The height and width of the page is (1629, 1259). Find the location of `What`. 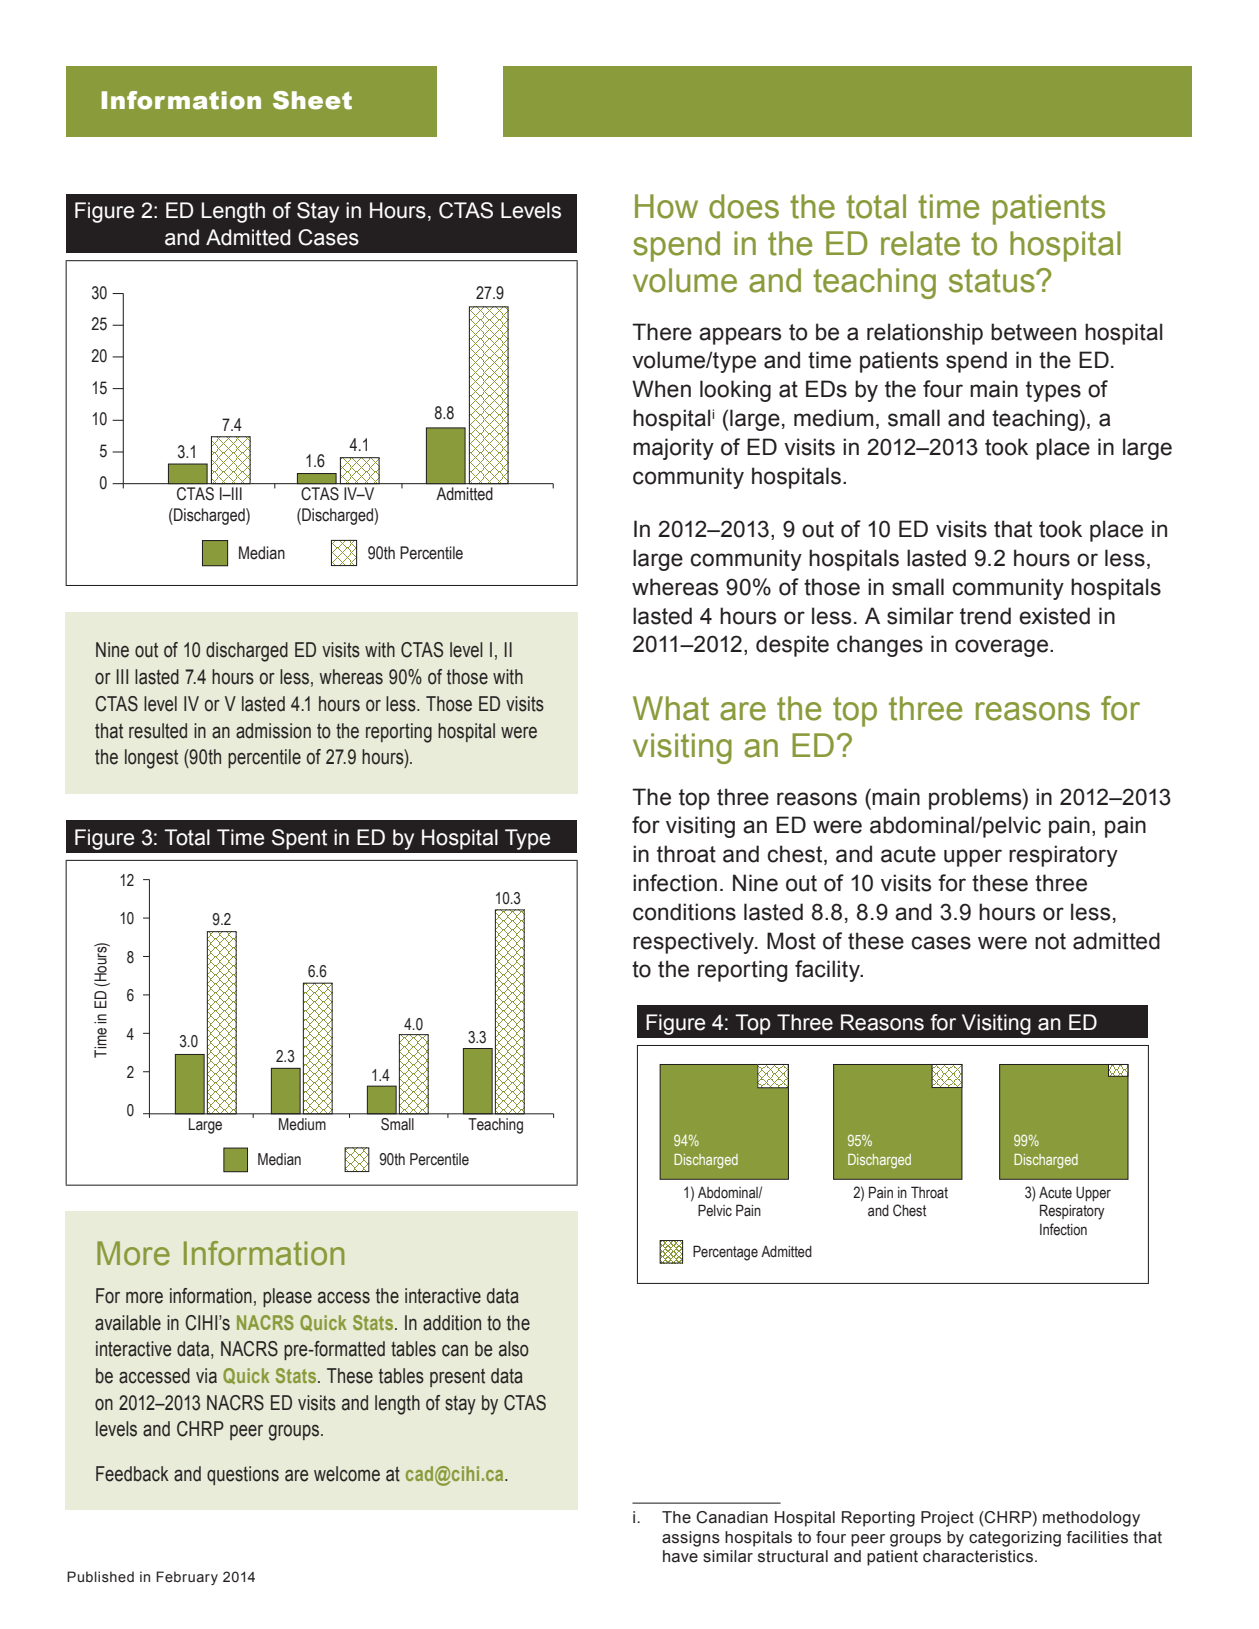

What is located at coordinates (671, 708).
